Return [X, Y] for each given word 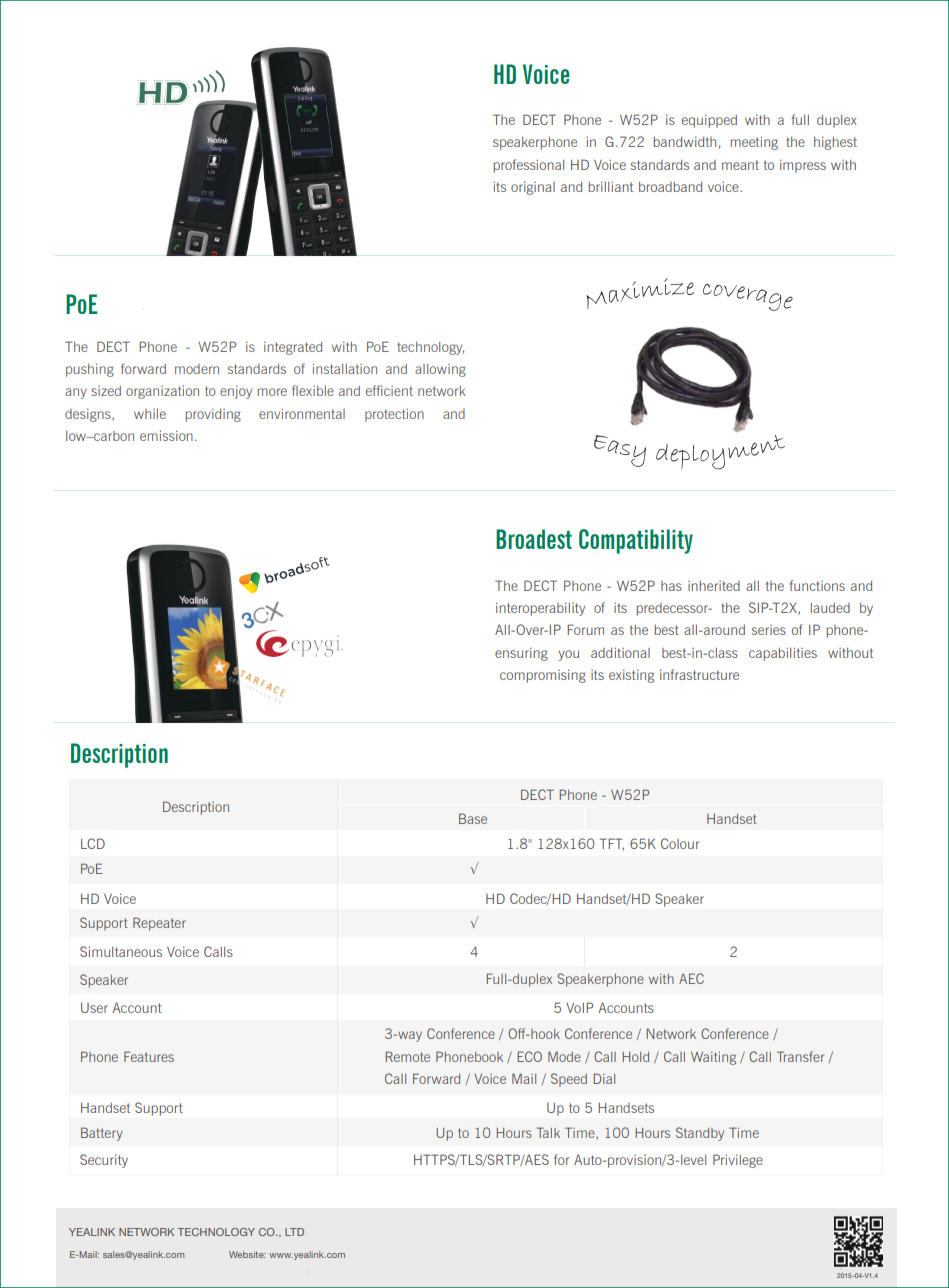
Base [473, 818]
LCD [93, 843]
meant [740, 165]
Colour [680, 843]
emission [166, 436]
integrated [293, 348]
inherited [714, 586]
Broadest [534, 539]
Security [104, 1161]
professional [529, 166]
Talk [548, 1132]
